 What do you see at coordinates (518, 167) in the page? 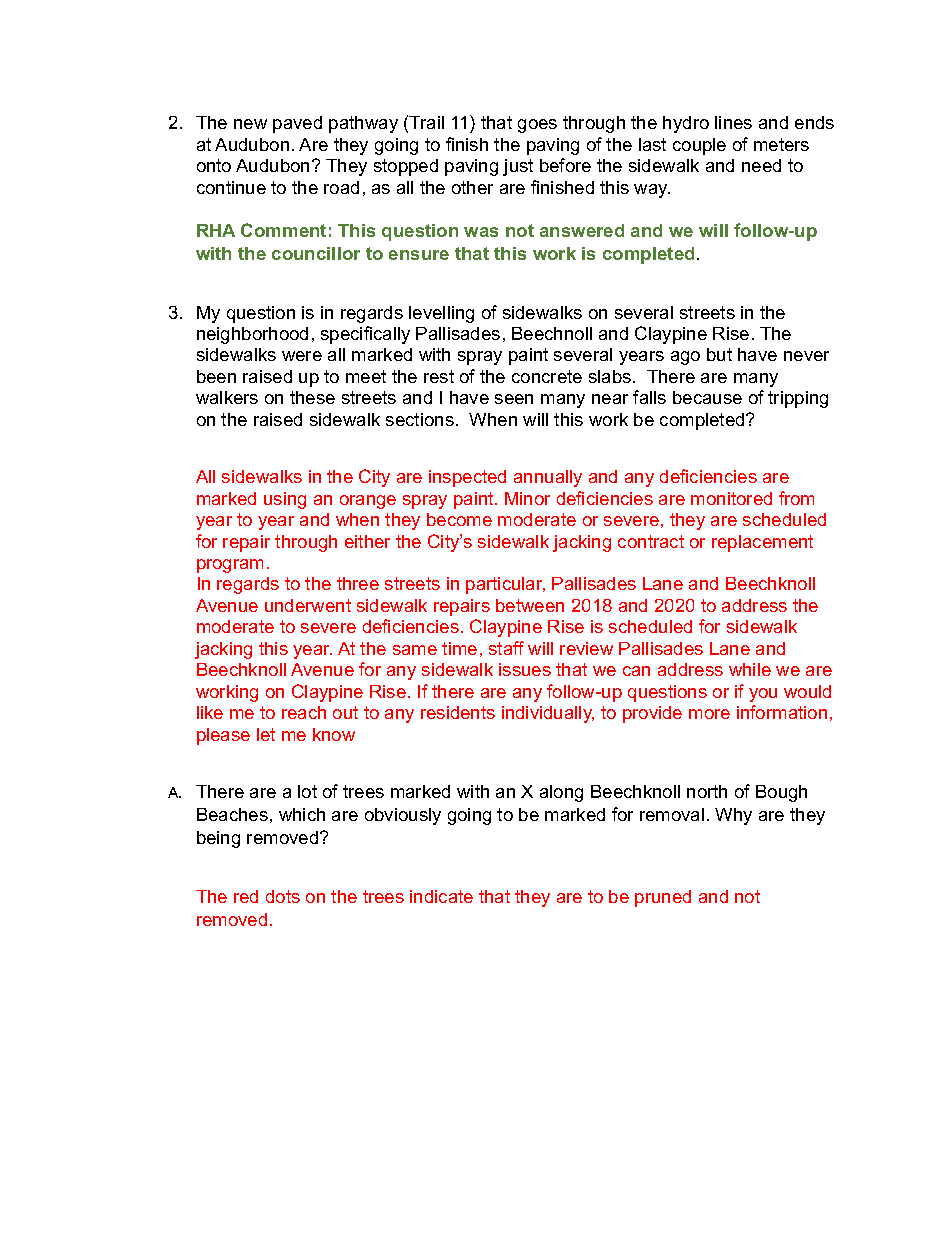
I see `just` at bounding box center [518, 167].
